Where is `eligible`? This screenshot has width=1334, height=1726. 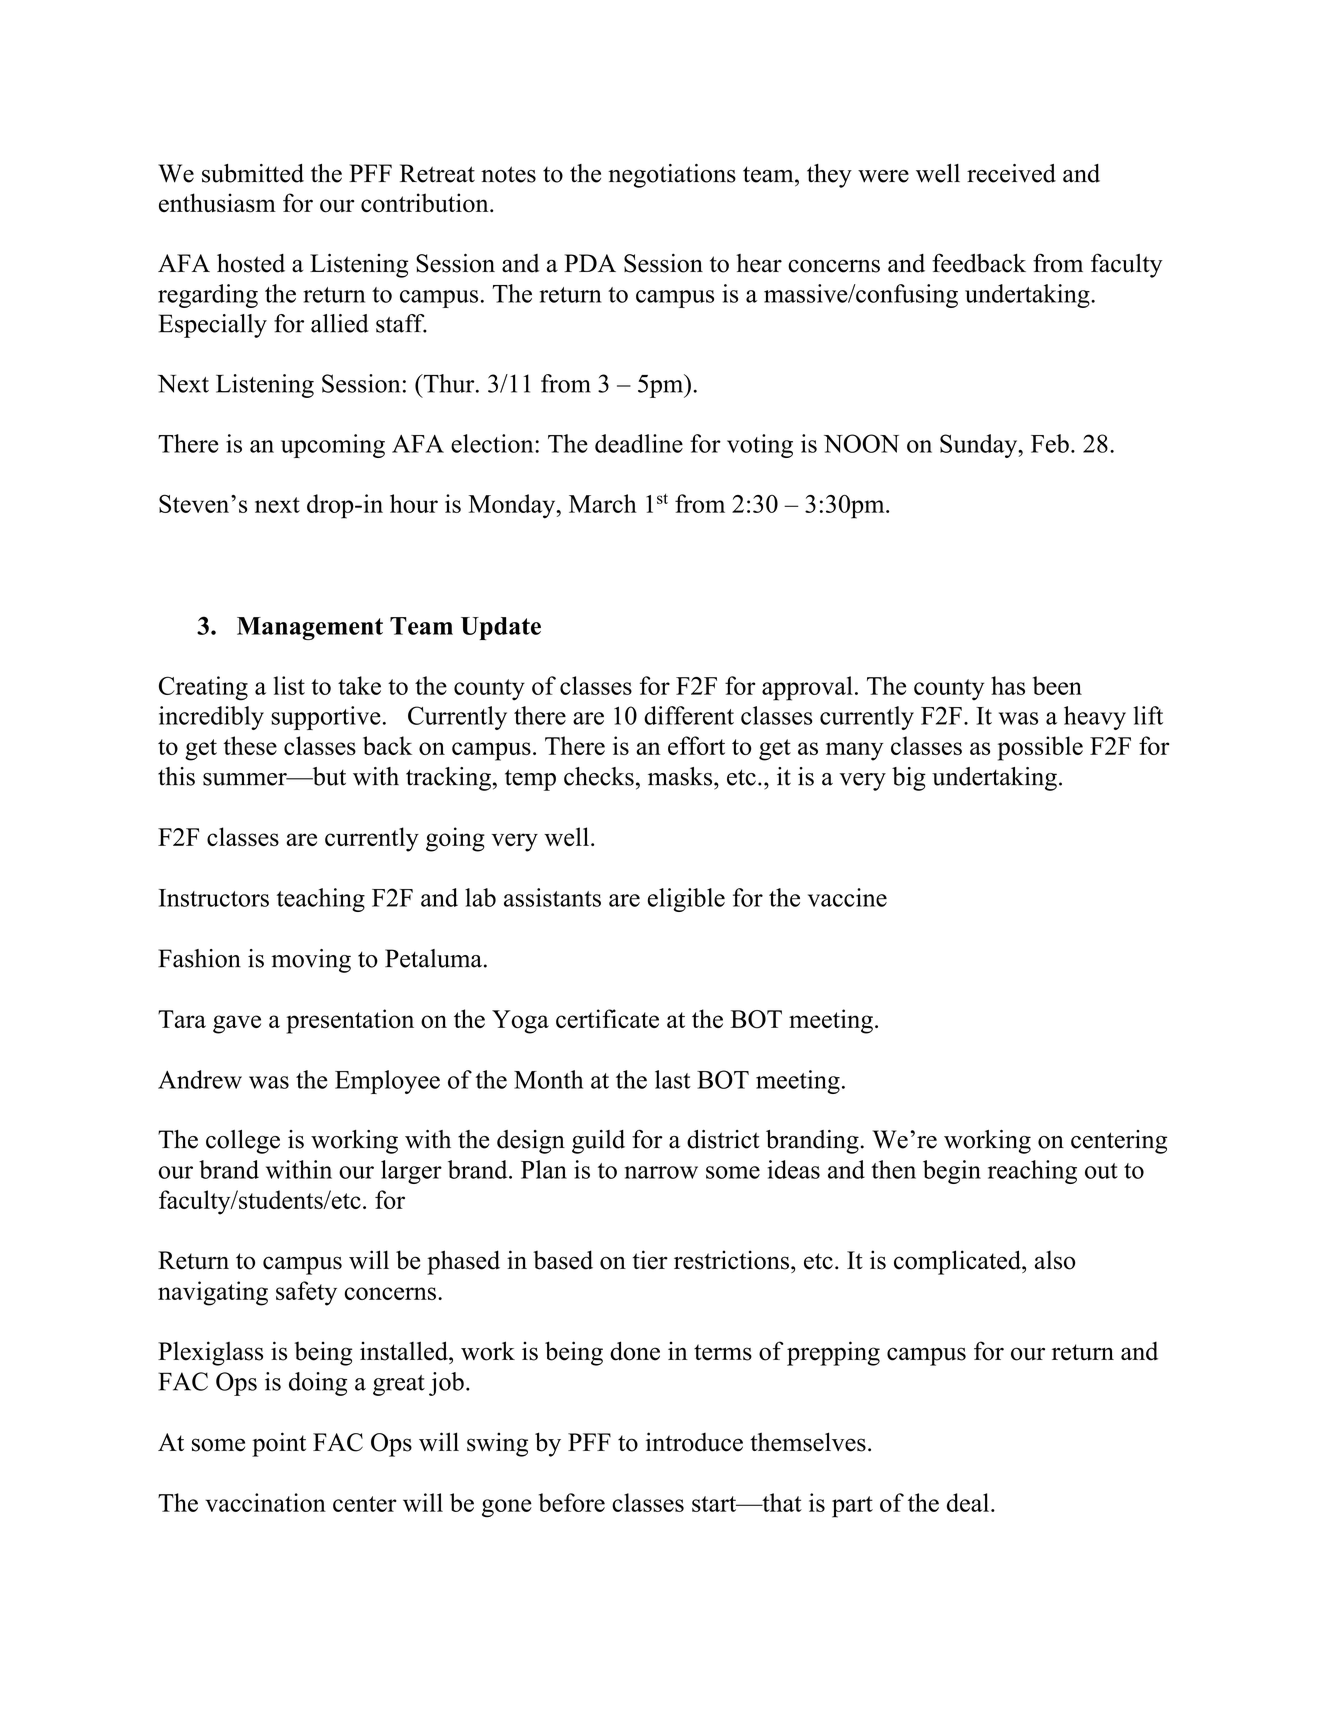 eligible is located at coordinates (686, 900).
